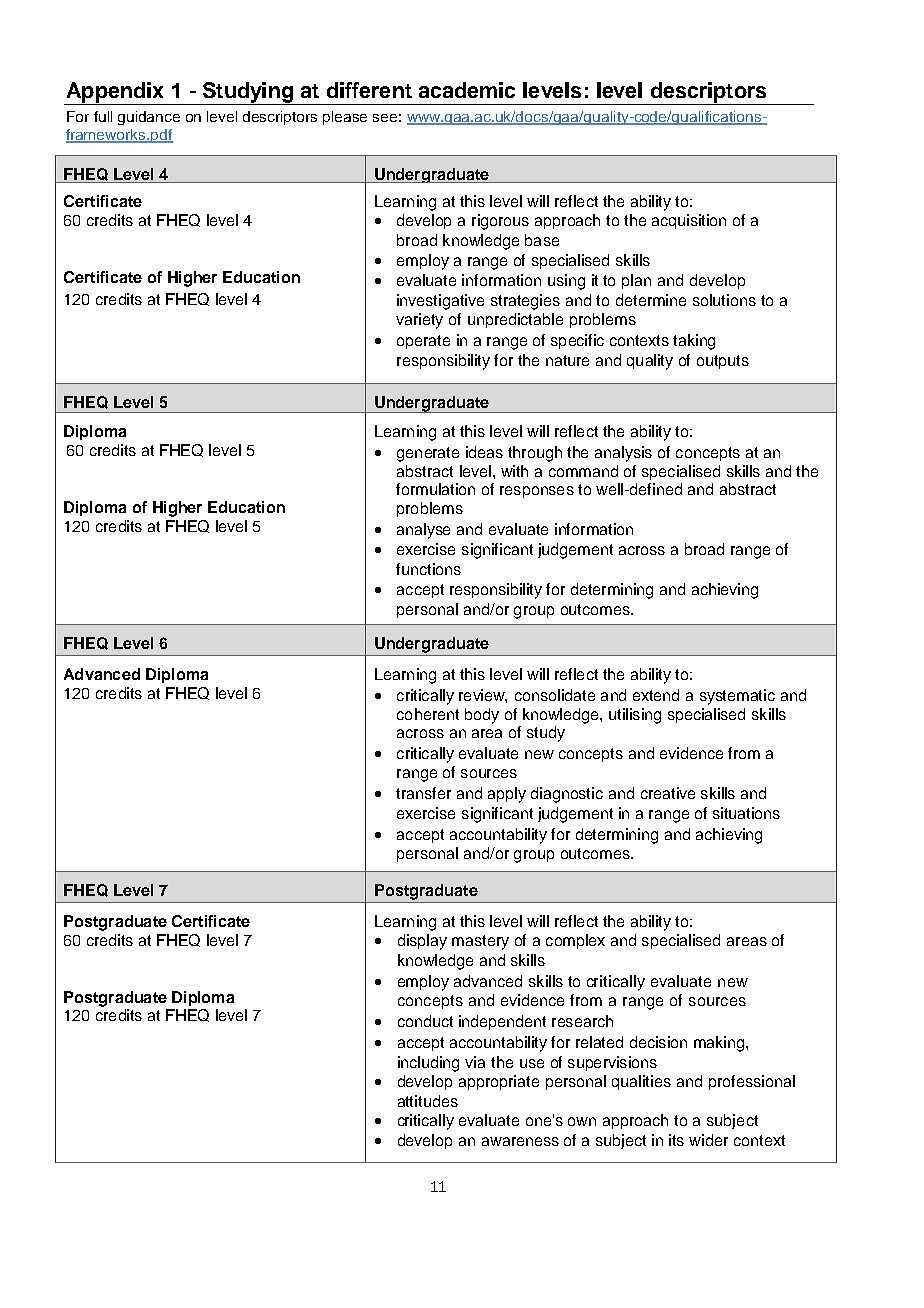 Image resolution: width=924 pixels, height=1308 pixels. I want to click on generate, so click(428, 454).
